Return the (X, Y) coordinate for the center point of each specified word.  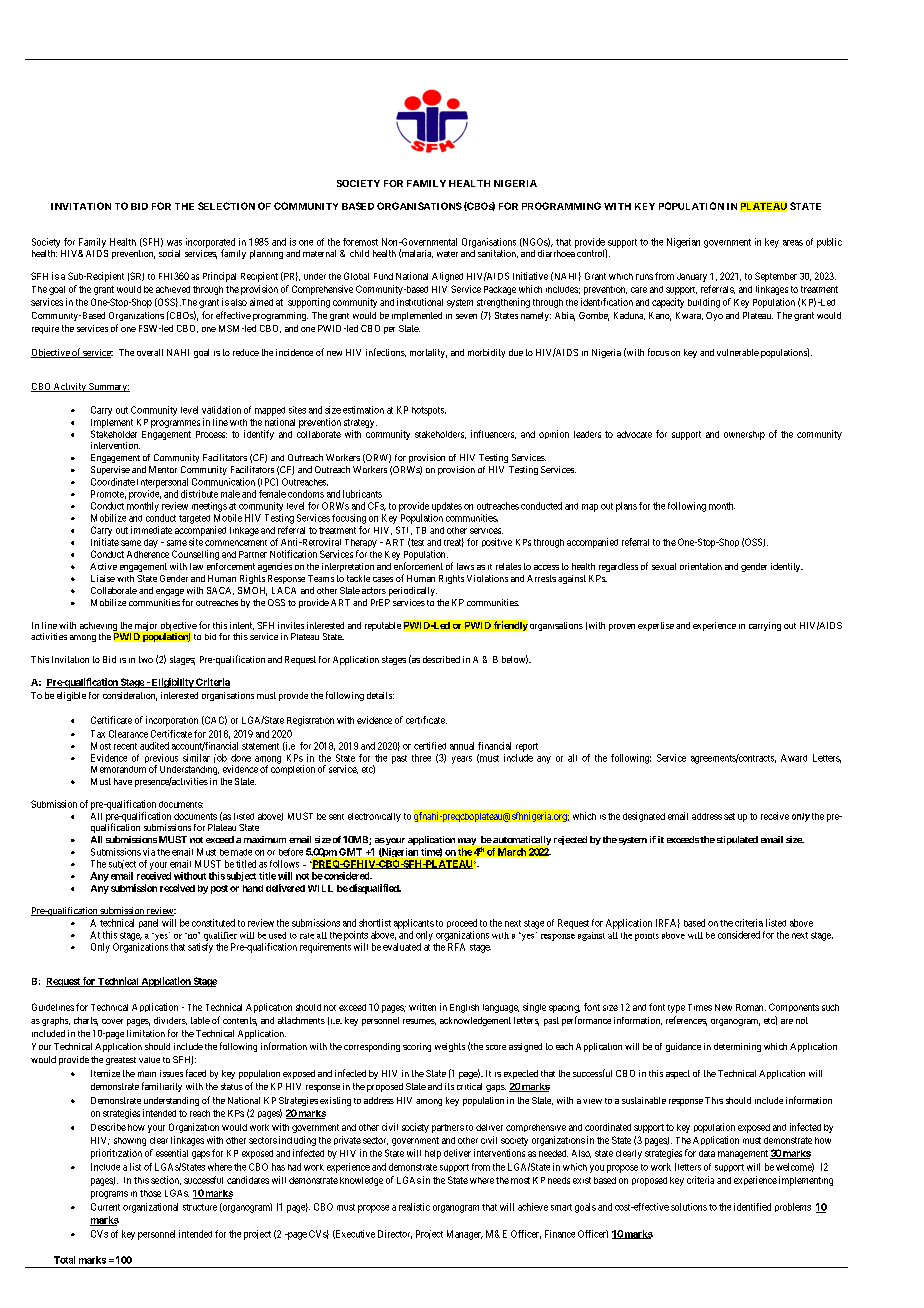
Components (794, 1007)
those (150, 1193)
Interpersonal (162, 483)
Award (794, 758)
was (174, 243)
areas (793, 243)
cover (112, 1021)
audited (154, 746)
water (447, 254)
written (422, 1007)
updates (447, 507)
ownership (744, 435)
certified (430, 746)
